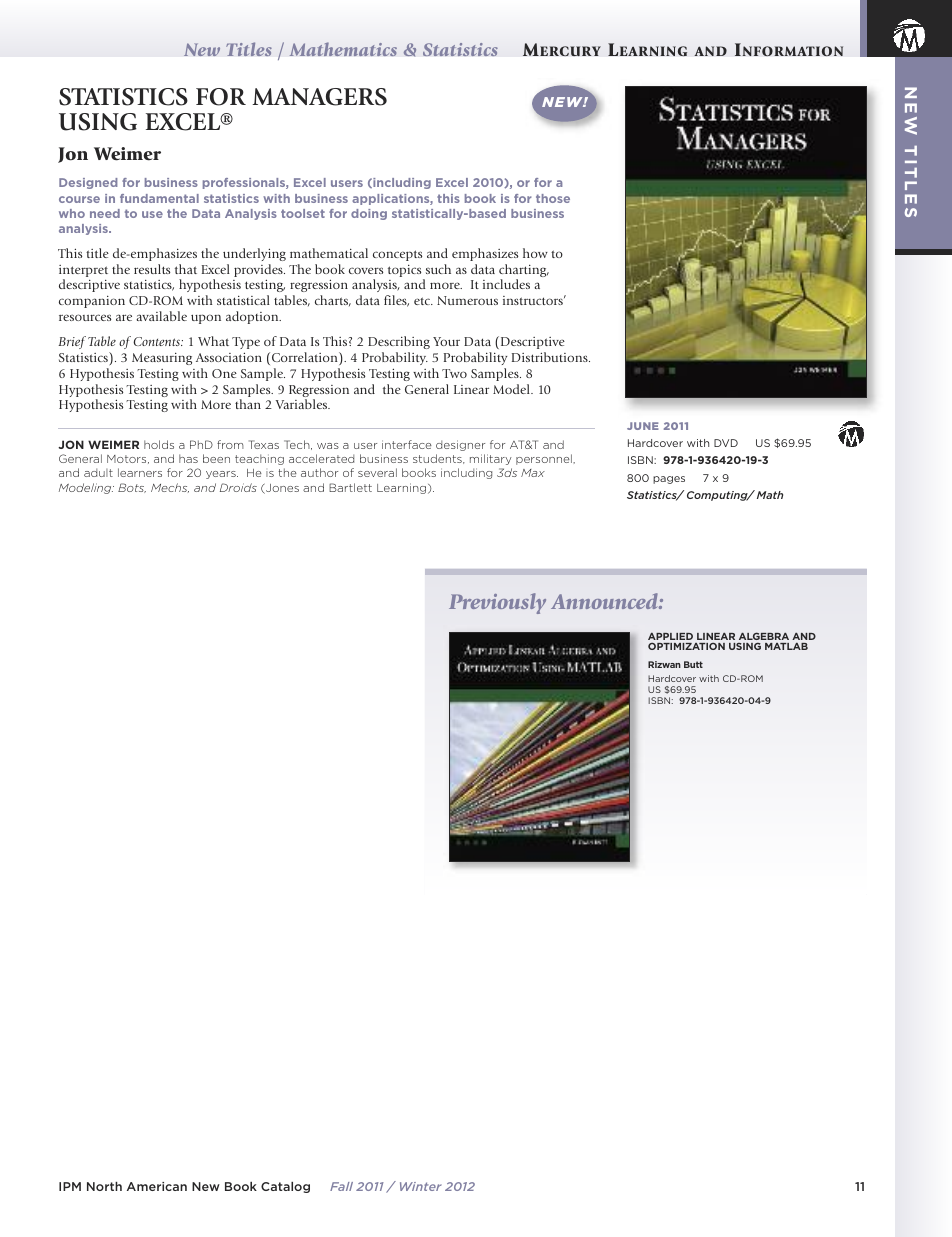 The width and height of the screenshot is (952, 1237). What do you see at coordinates (407, 444) in the screenshot?
I see `interface` at bounding box center [407, 444].
